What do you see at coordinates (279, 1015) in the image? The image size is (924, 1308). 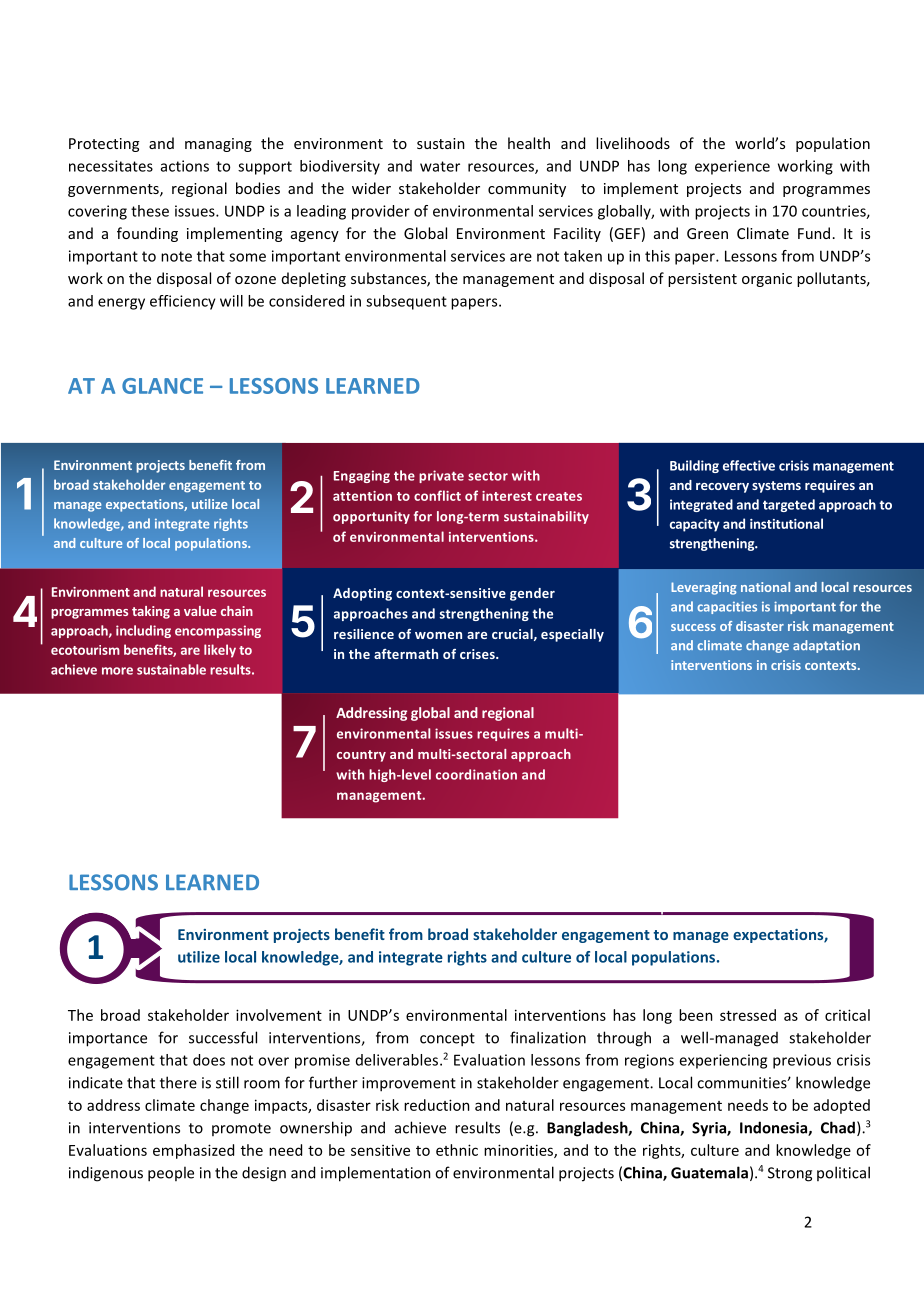 I see `involvement` at bounding box center [279, 1015].
